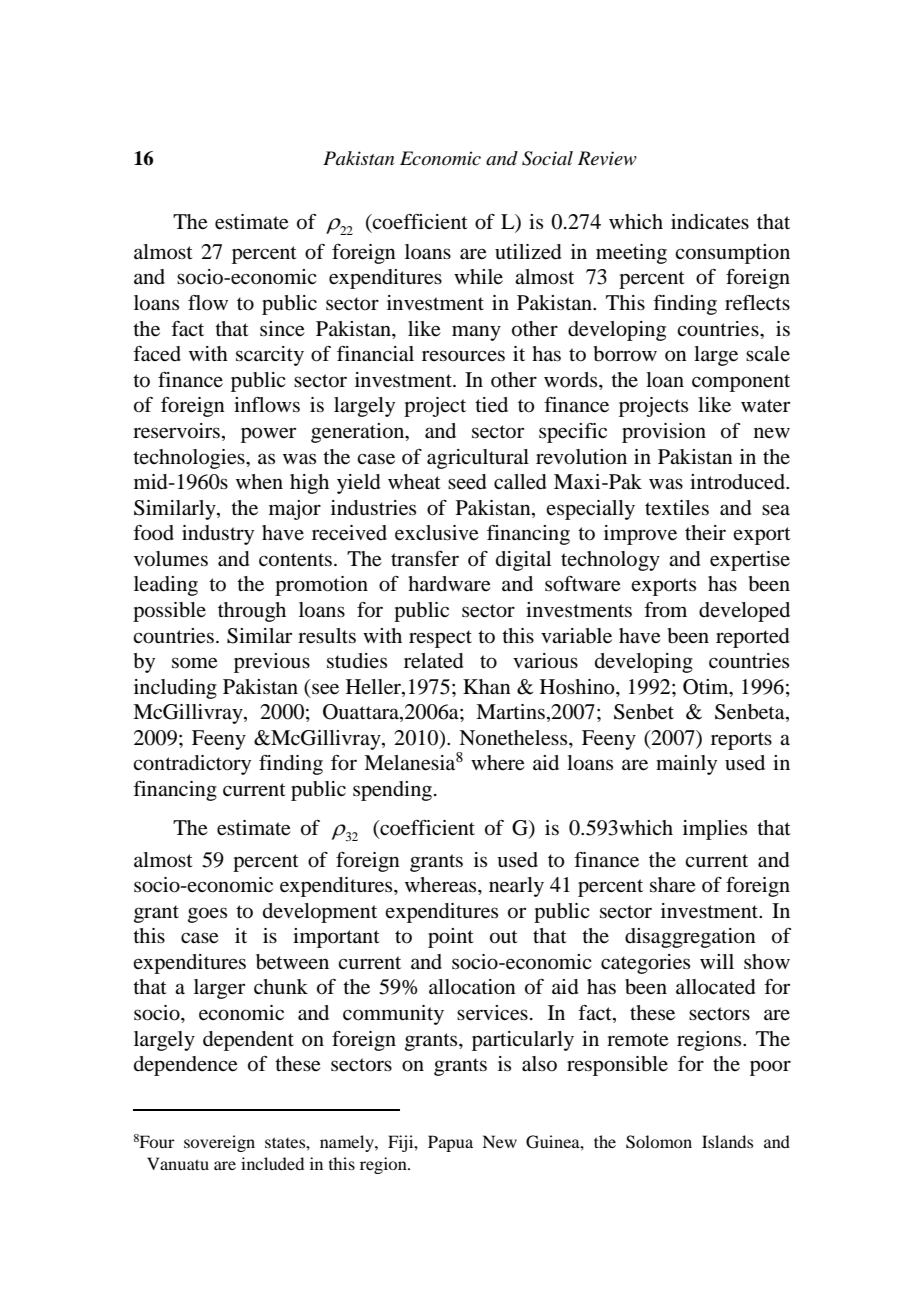 The width and height of the document is (924, 1313). What do you see at coordinates (270, 356) in the document?
I see `scarcity` at bounding box center [270, 356].
